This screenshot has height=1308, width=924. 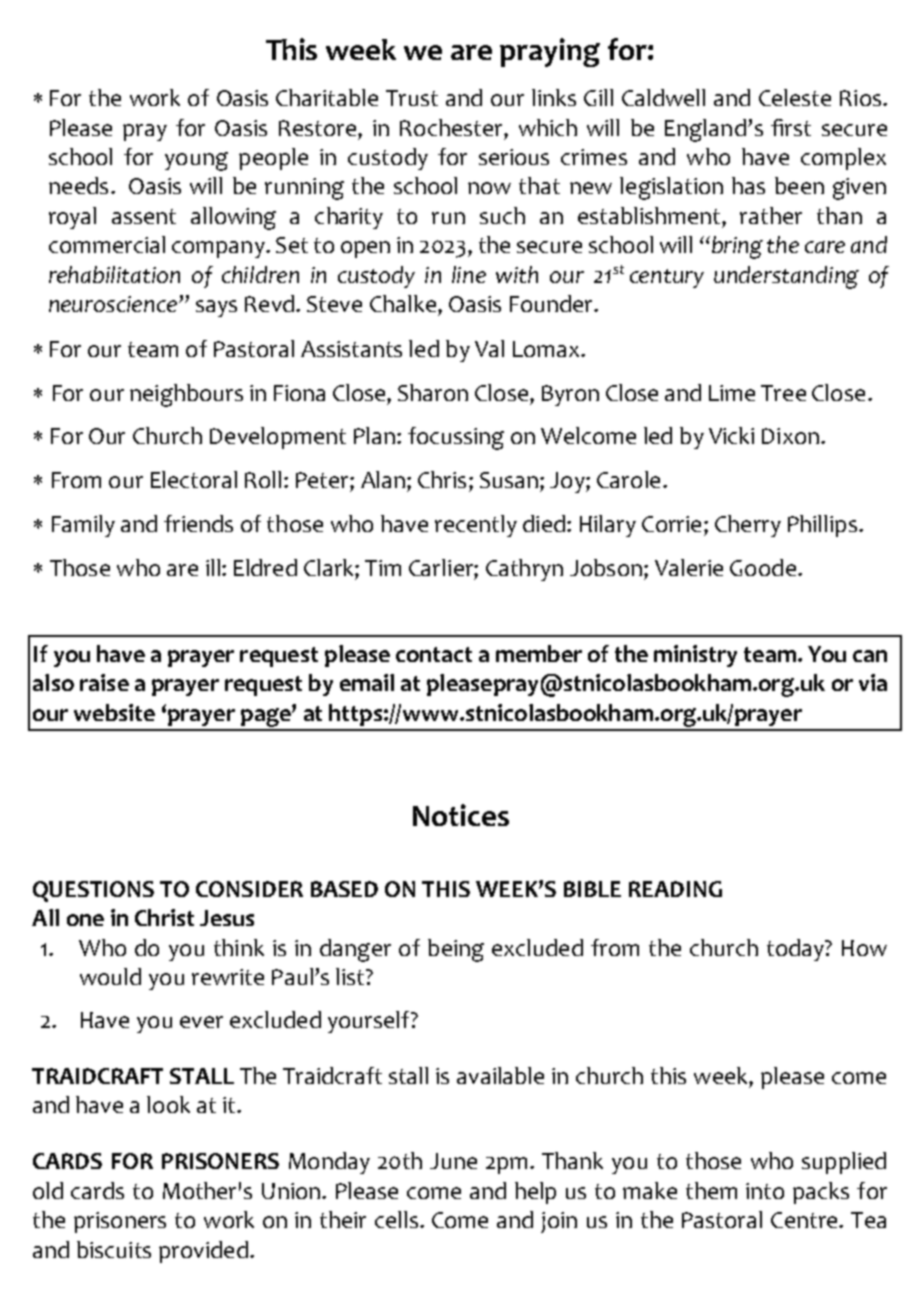 I want to click on provided, so click(x=203, y=1252).
